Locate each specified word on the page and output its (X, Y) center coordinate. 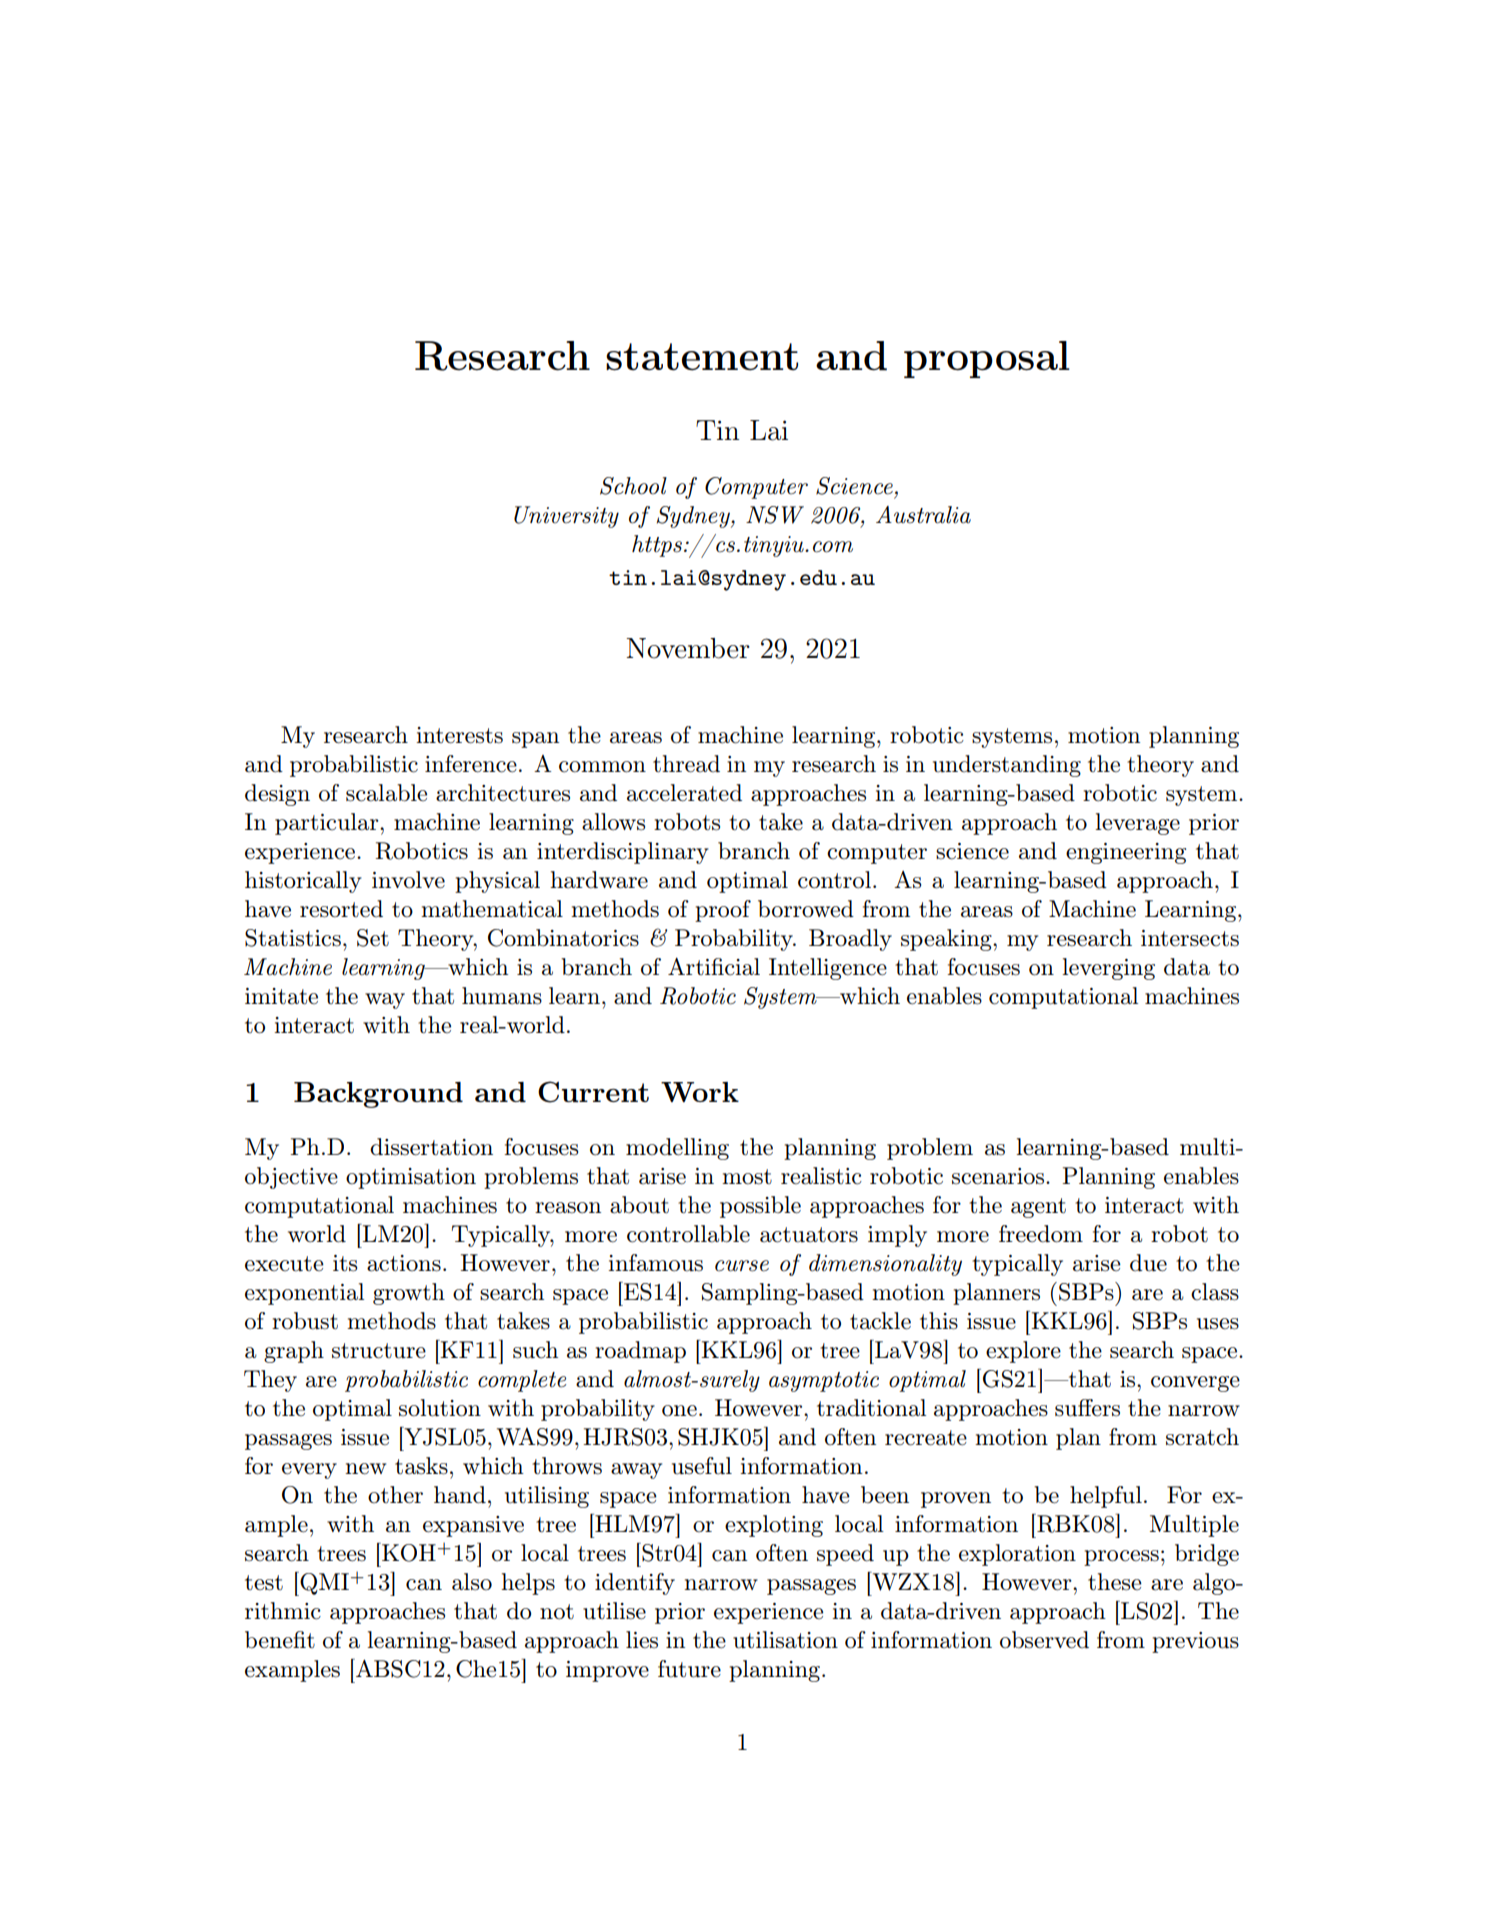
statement (702, 357)
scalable (386, 793)
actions (404, 1263)
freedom (1041, 1234)
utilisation (785, 1640)
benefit (280, 1640)
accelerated (684, 793)
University (566, 517)
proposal (987, 359)
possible (760, 1207)
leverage (1137, 824)
